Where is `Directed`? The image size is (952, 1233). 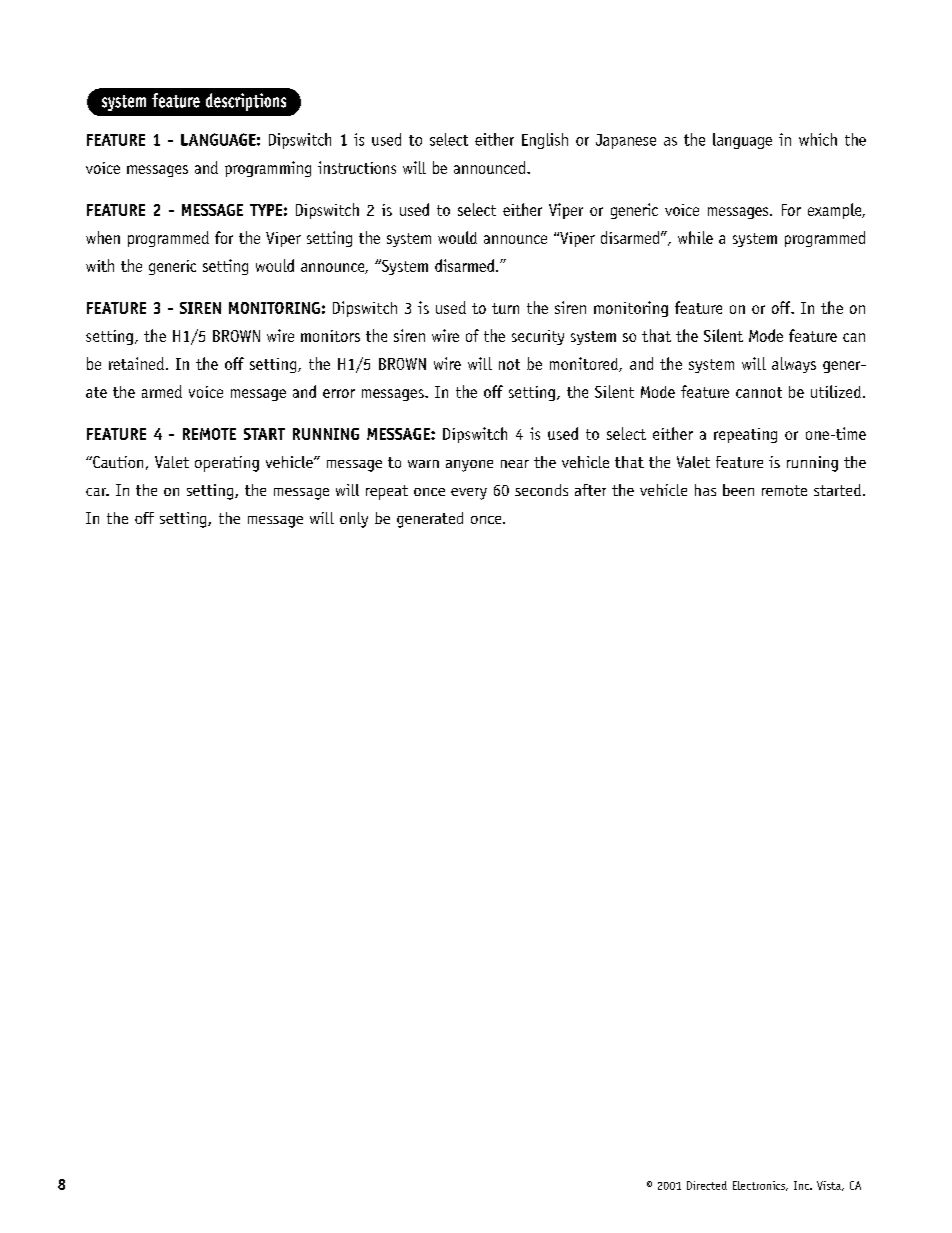 Directed is located at coordinates (707, 1185).
